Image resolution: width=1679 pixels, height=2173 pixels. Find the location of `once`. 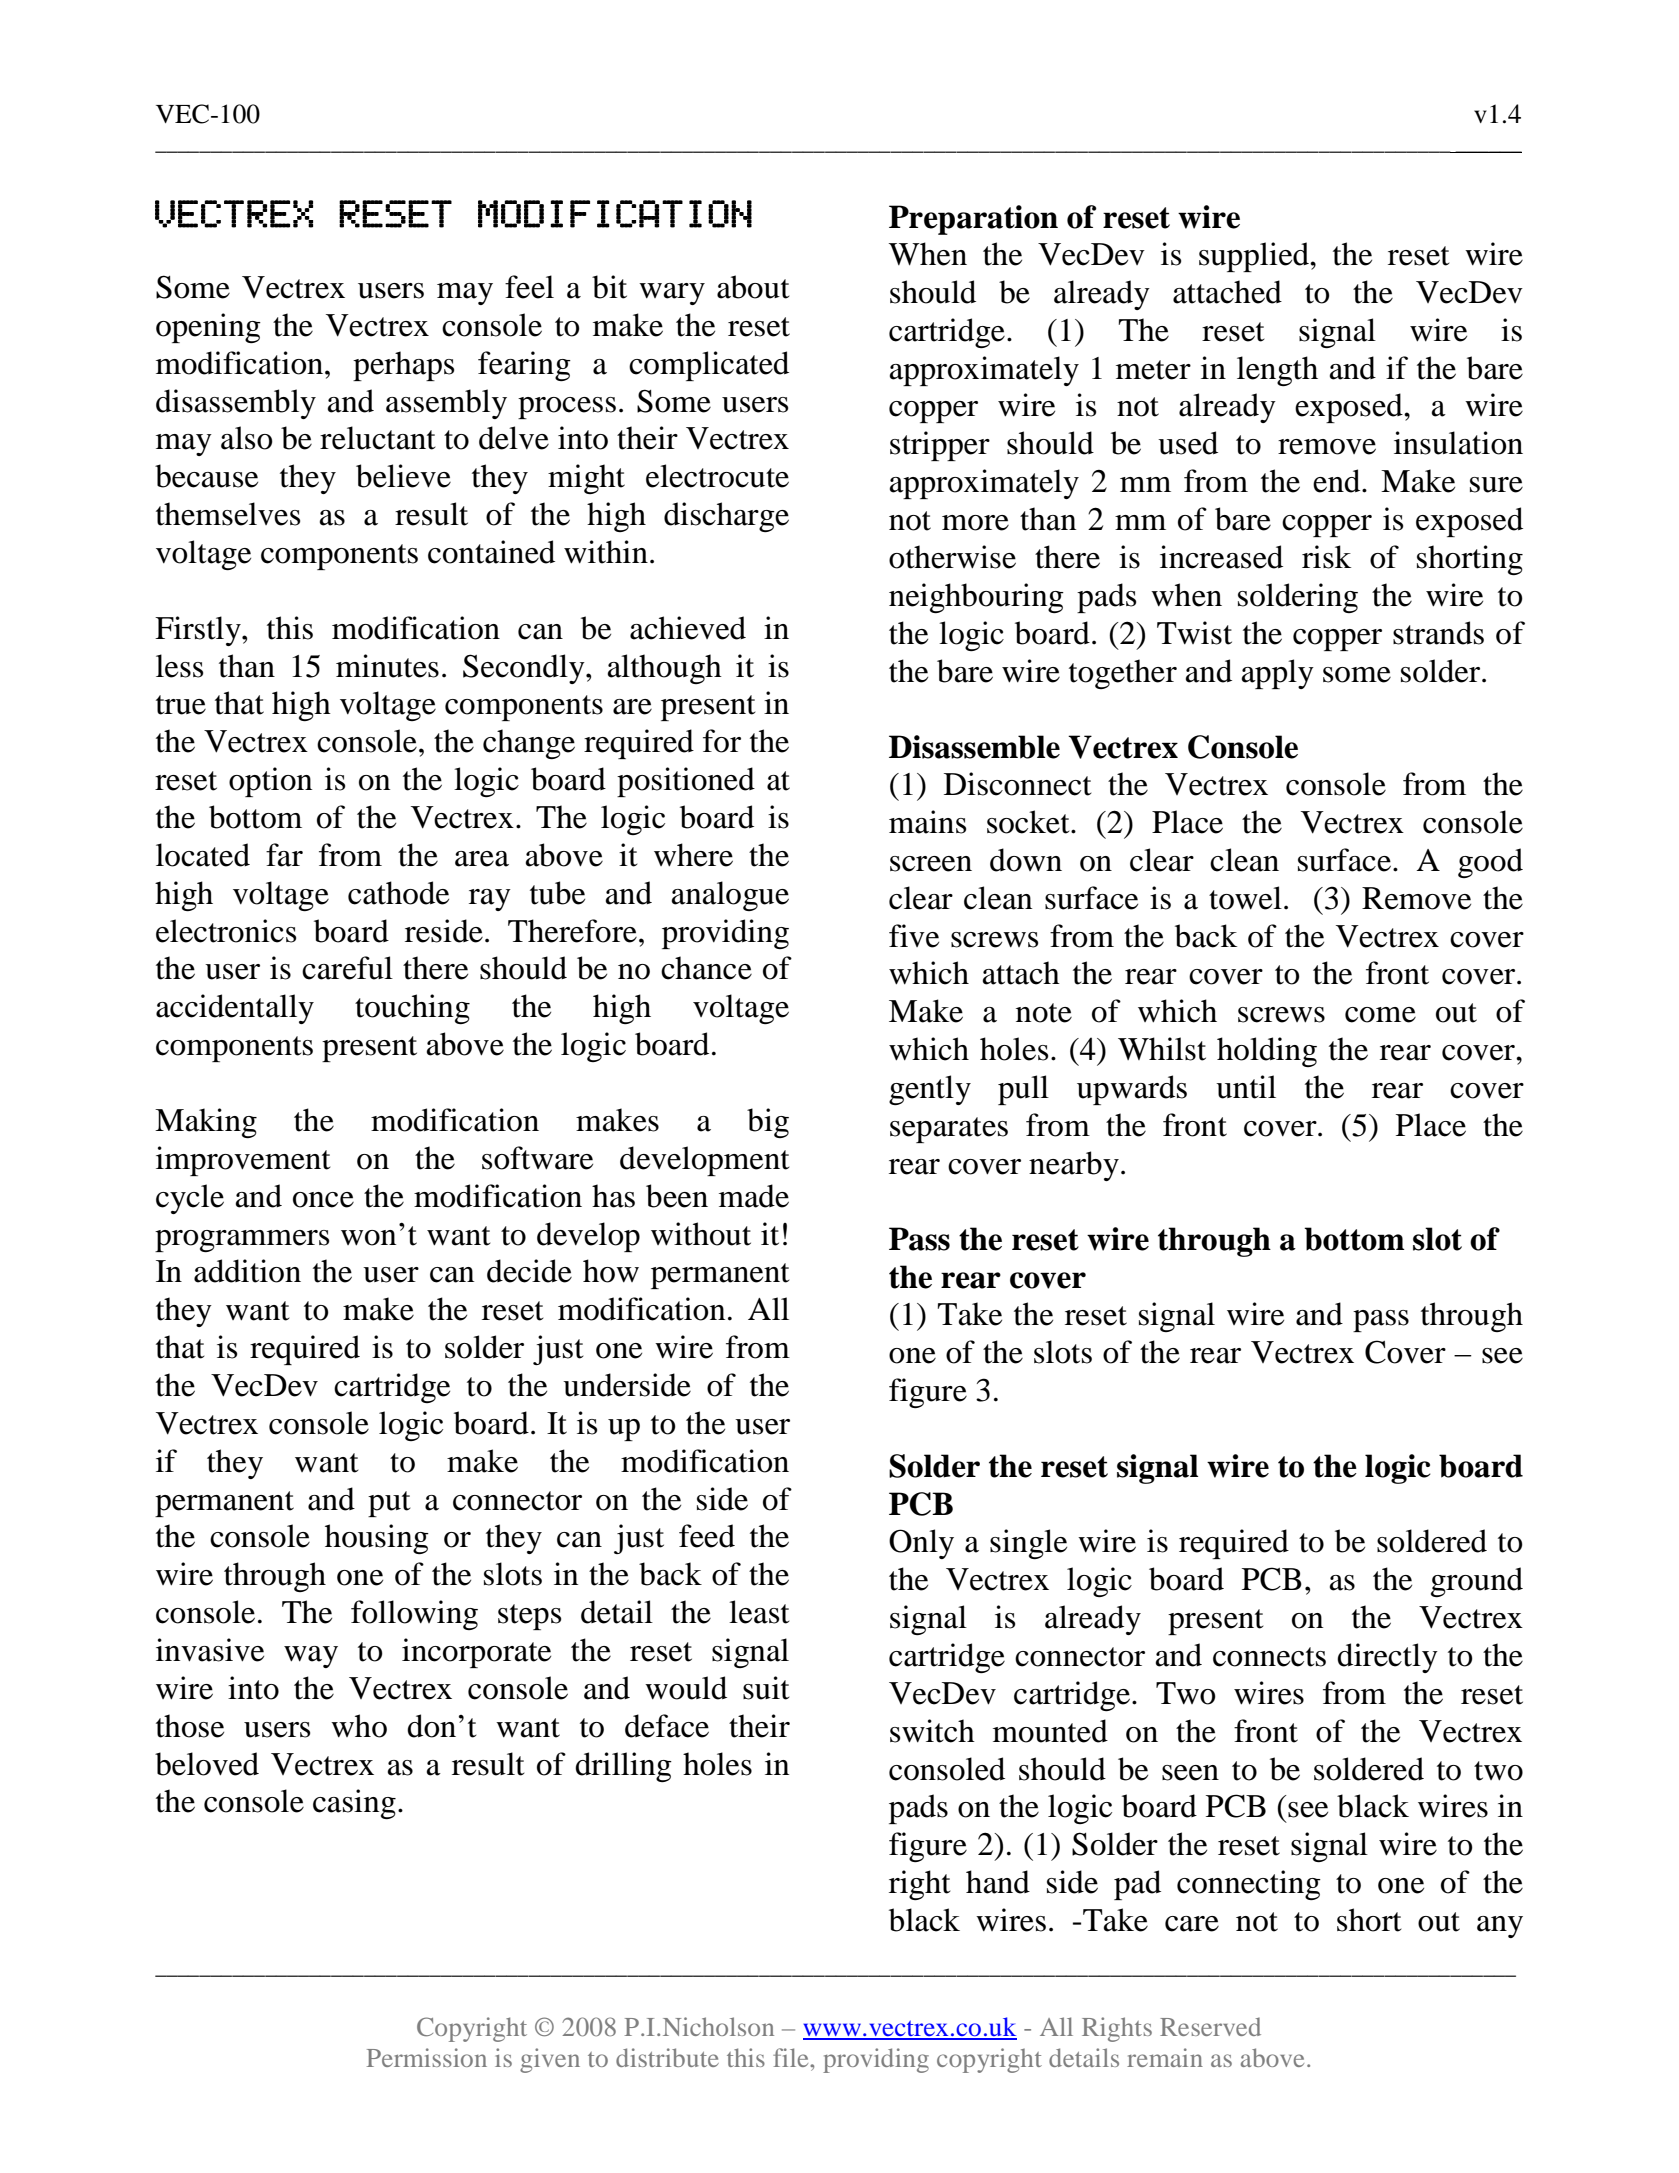

once is located at coordinates (323, 1200).
